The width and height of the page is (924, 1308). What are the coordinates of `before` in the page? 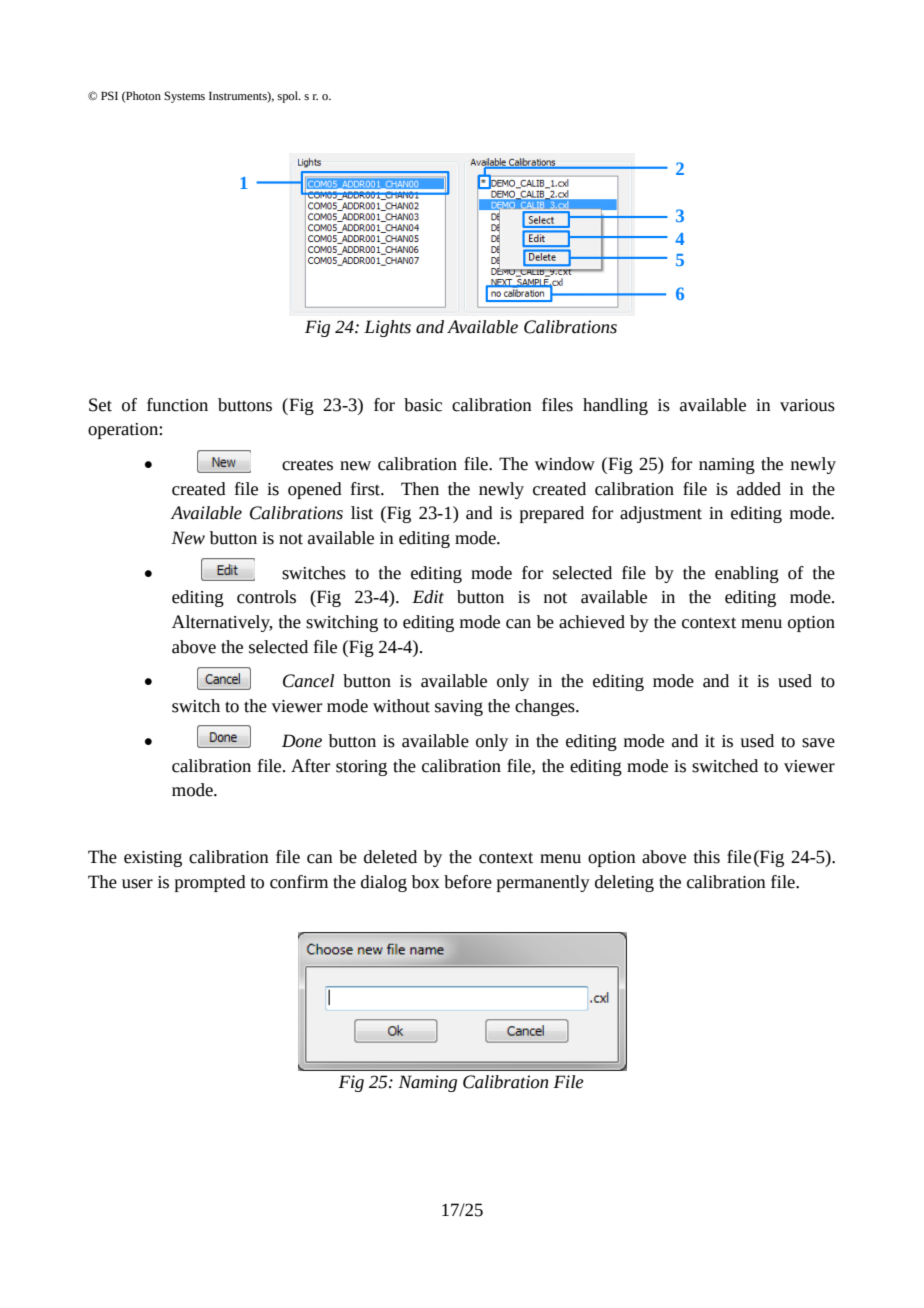 It's located at (468, 882).
